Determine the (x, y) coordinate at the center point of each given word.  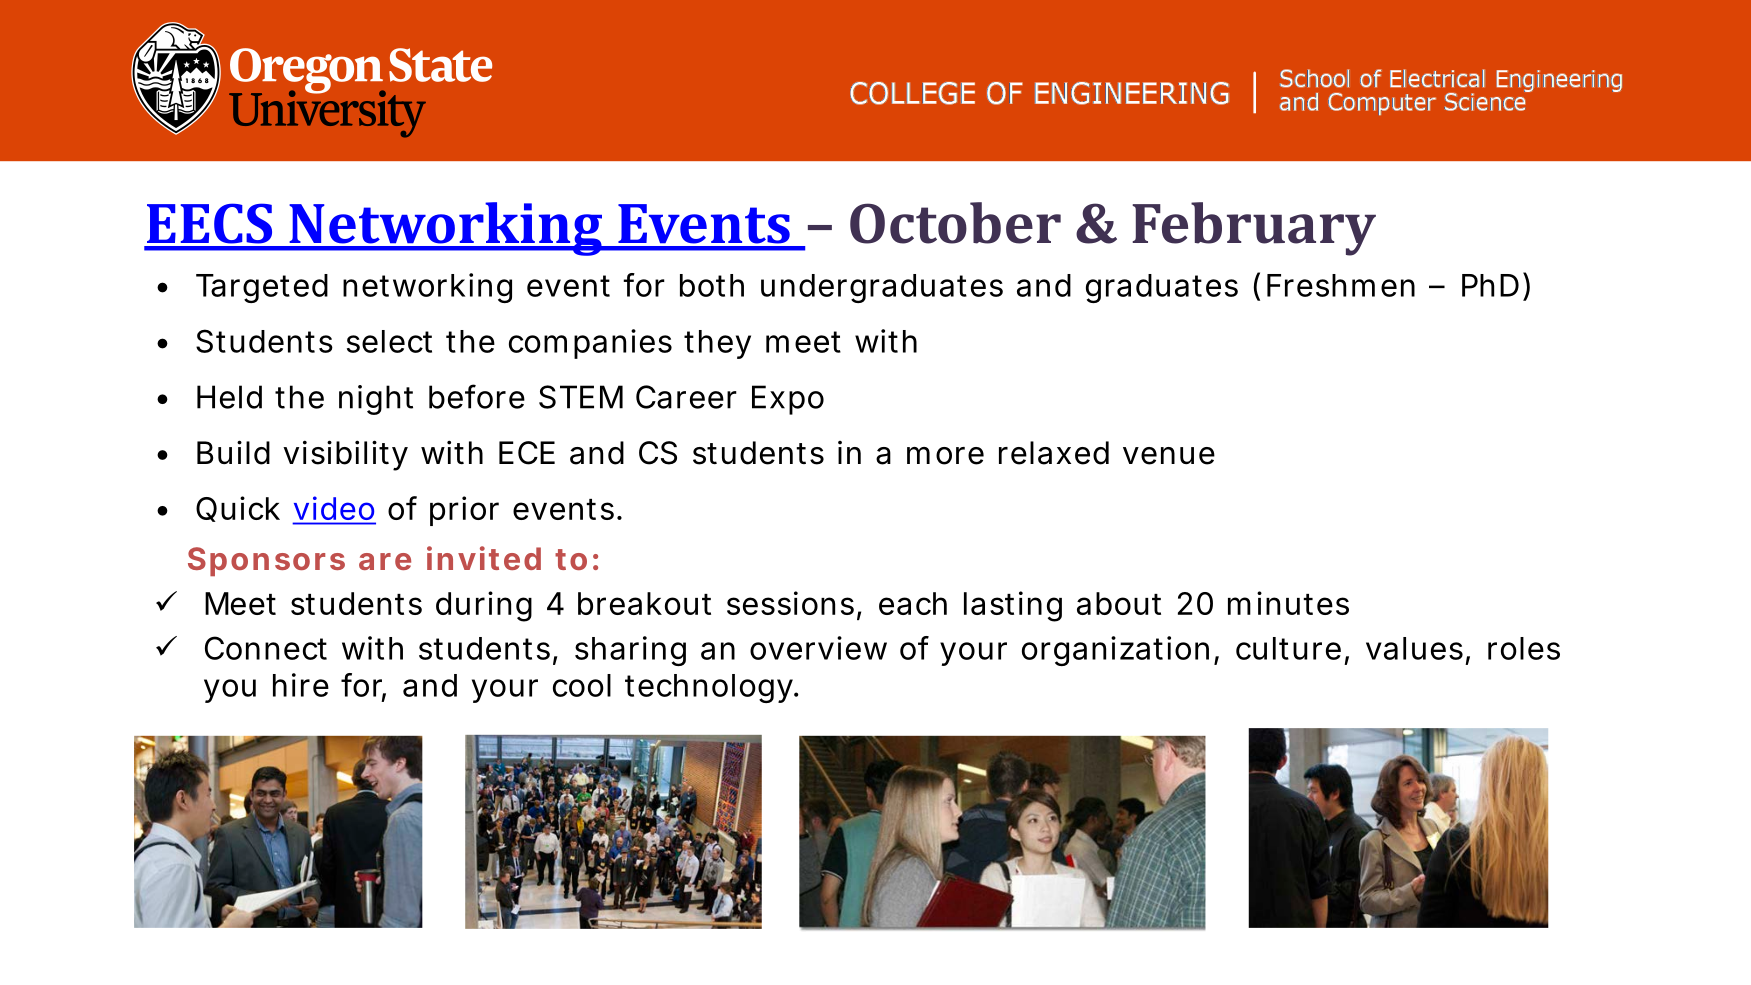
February (1254, 229)
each (913, 603)
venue (1169, 456)
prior (464, 511)
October (955, 223)
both (712, 285)
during (484, 606)
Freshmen (1341, 285)
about (1119, 603)
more (945, 456)
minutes (1288, 603)
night (376, 400)
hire (301, 685)
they (717, 344)
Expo (788, 400)
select (389, 341)
